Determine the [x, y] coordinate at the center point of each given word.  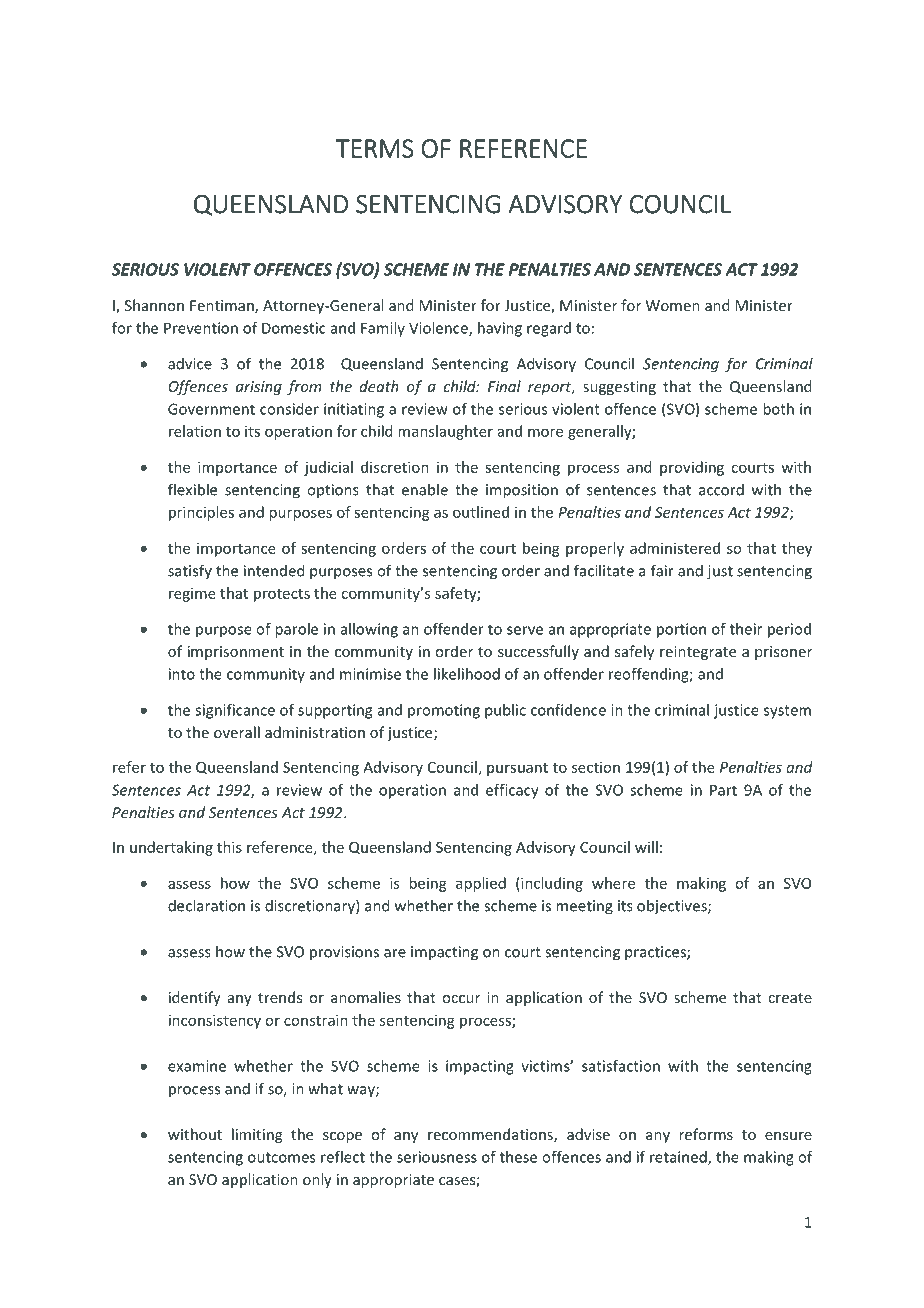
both [778, 409]
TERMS [374, 148]
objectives [673, 907]
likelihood [467, 674]
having [500, 329]
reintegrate [698, 653]
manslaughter [445, 432]
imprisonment [236, 653]
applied [481, 884]
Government [211, 409]
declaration [206, 905]
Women [673, 305]
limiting [257, 1135]
